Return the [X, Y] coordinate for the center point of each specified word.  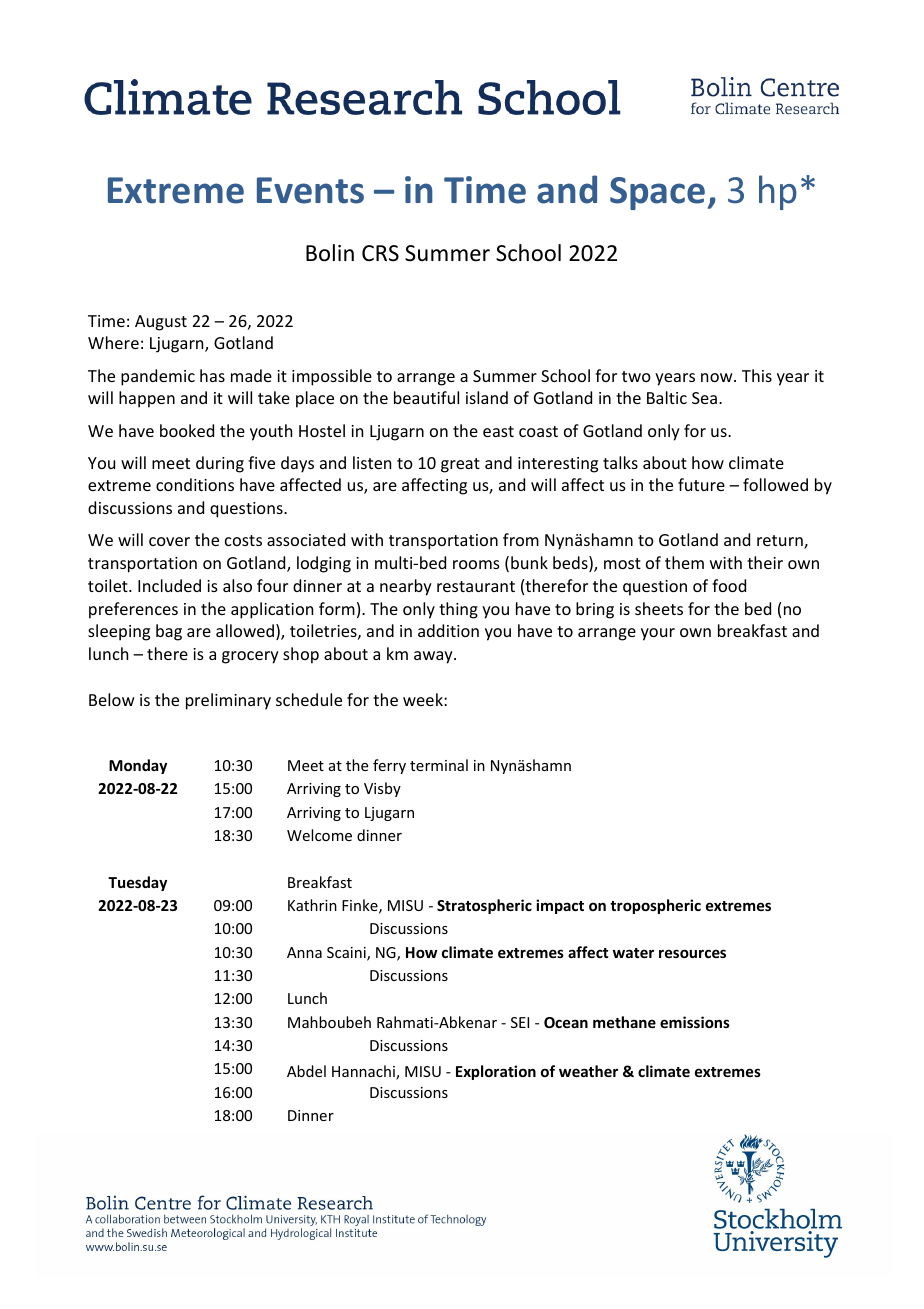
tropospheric [655, 906]
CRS [380, 253]
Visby [382, 789]
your [658, 634]
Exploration [496, 1072]
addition [448, 630]
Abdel [306, 1071]
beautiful [426, 397]
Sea [706, 398]
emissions [695, 1022]
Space [657, 193]
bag [169, 632]
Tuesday [137, 883]
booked [187, 430]
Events [310, 190]
